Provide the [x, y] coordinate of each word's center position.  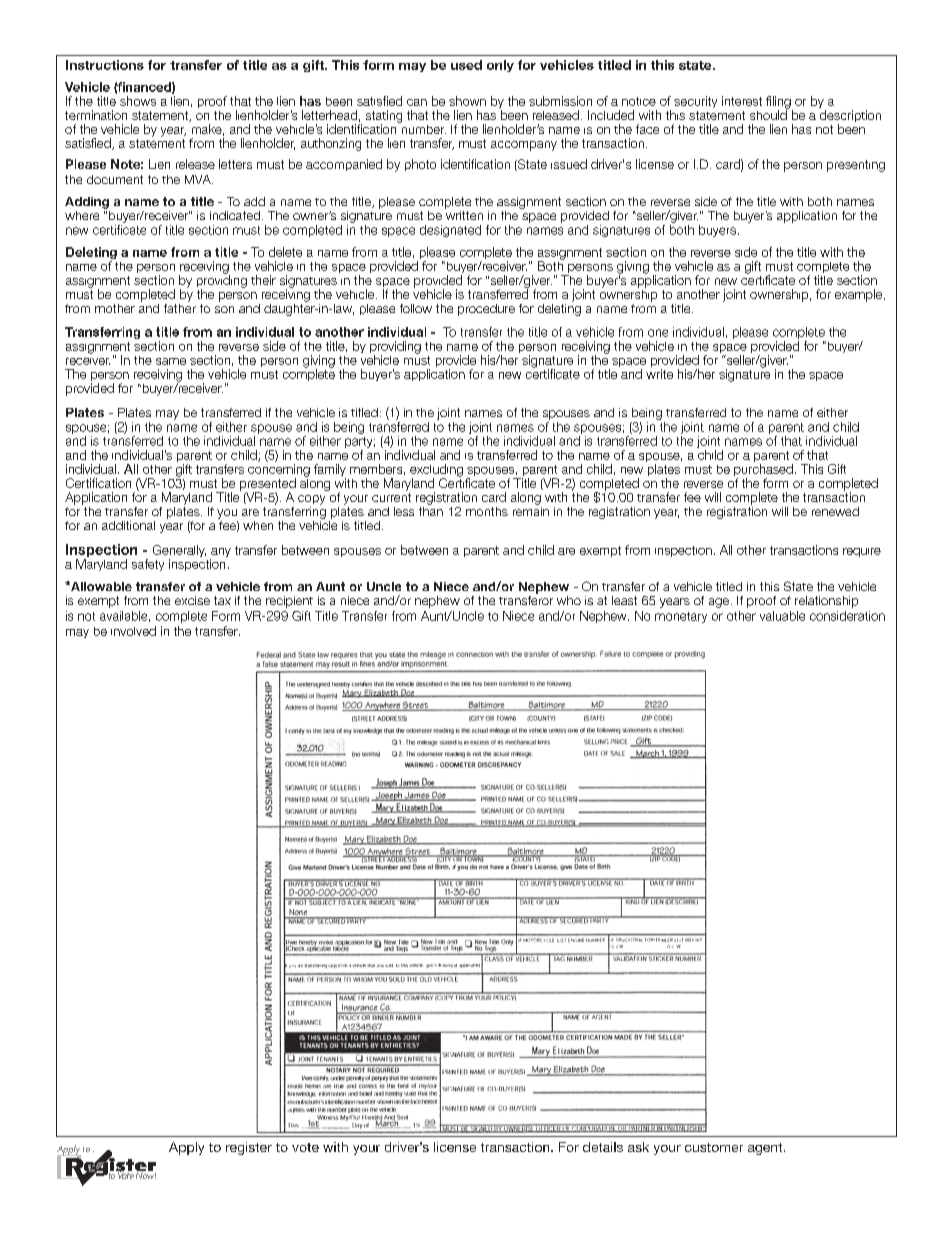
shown [467, 101]
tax [222, 600]
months [487, 511]
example [860, 295]
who [569, 600]
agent [766, 1149]
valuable [782, 616]
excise [192, 600]
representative [818, 1144]
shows [138, 101]
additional [128, 525]
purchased [763, 471]
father [180, 307]
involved [133, 631]
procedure [486, 310]
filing [779, 103]
